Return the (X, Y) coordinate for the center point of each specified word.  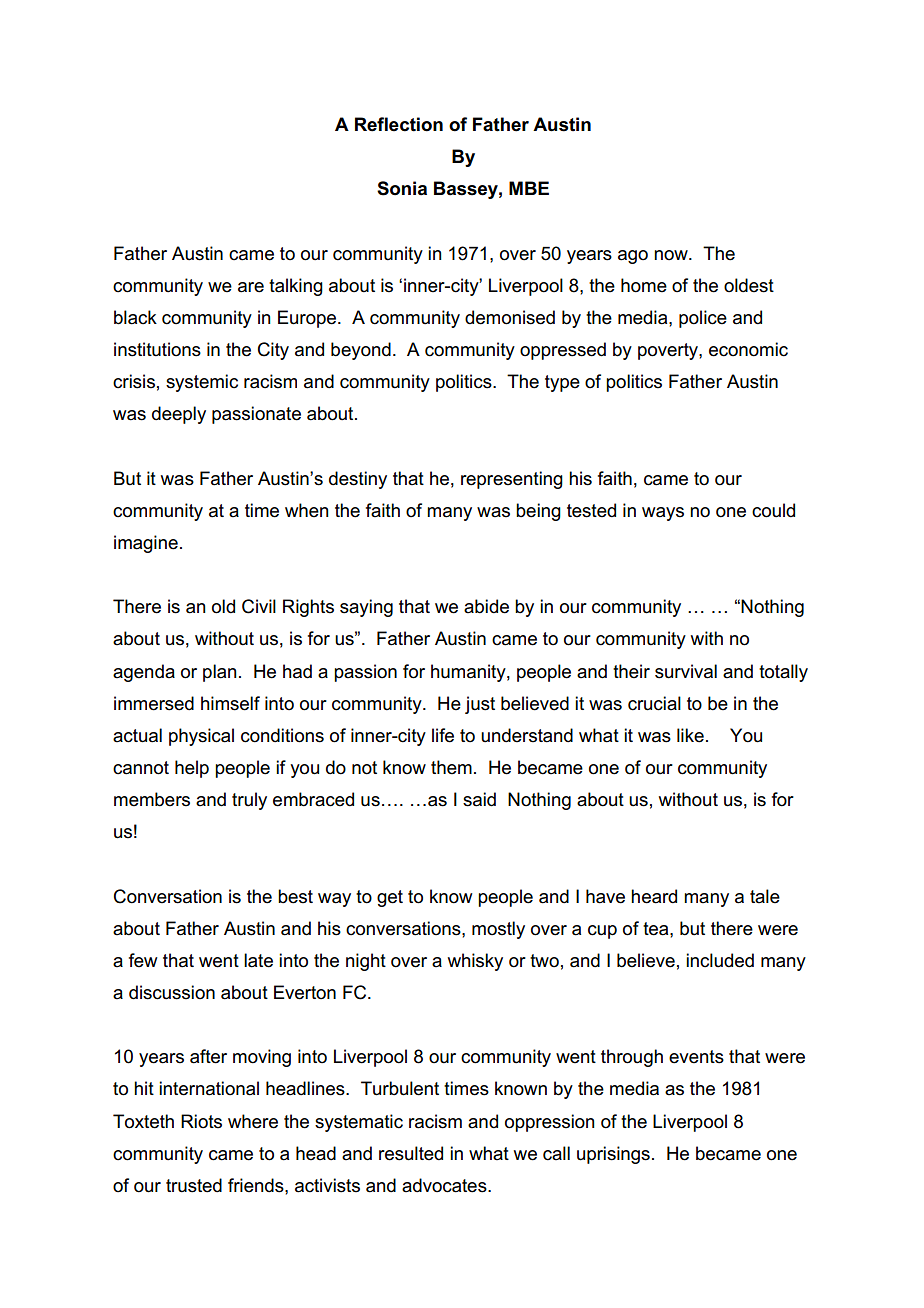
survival (686, 671)
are (251, 287)
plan (220, 673)
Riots (201, 1121)
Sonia (402, 188)
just (480, 705)
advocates (445, 1185)
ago (633, 257)
